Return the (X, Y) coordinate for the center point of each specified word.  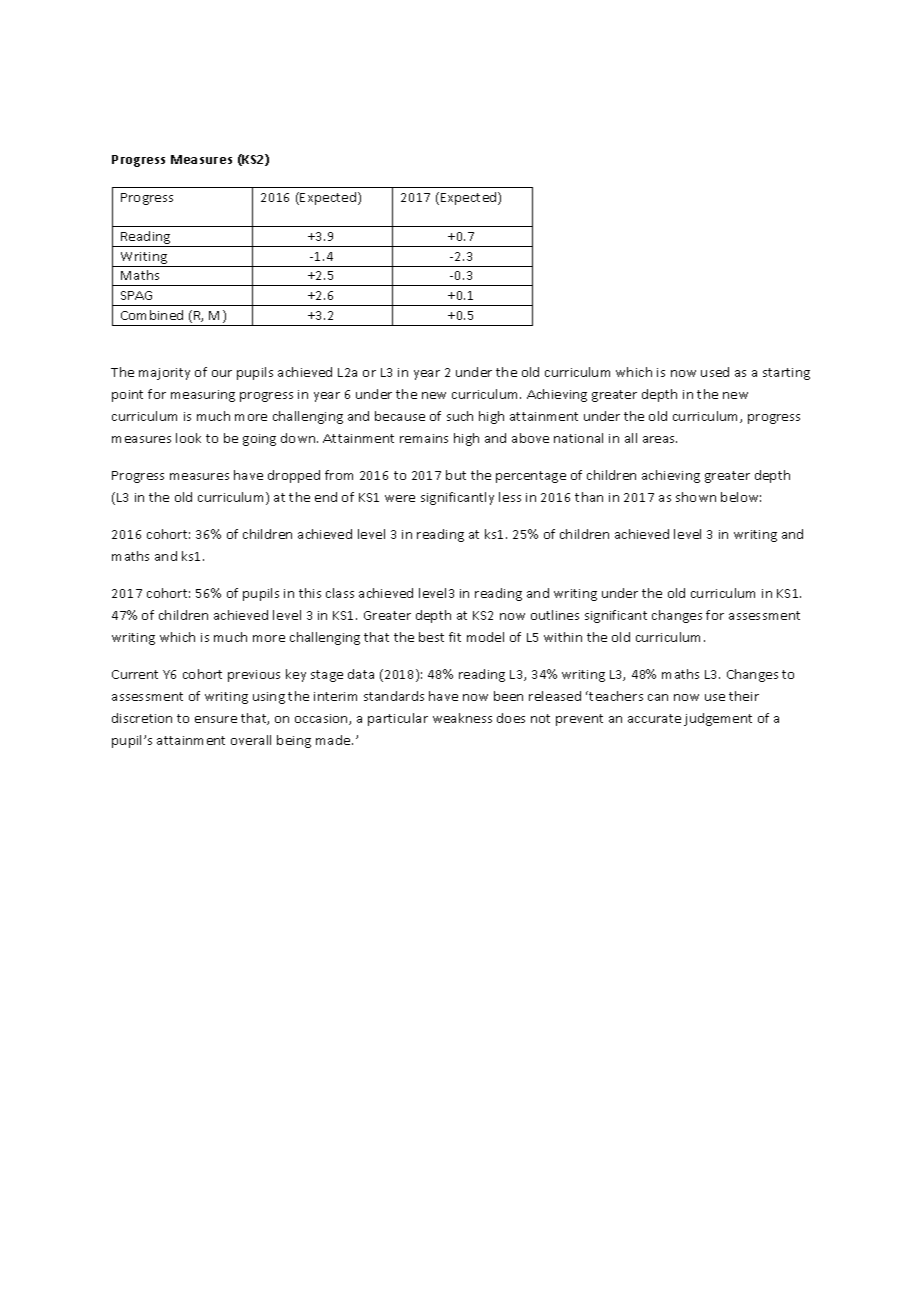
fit (455, 637)
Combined (152, 315)
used (715, 372)
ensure (216, 719)
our (222, 373)
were (400, 498)
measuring (203, 396)
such (460, 416)
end (326, 497)
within (563, 637)
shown (696, 497)
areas (660, 439)
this (310, 593)
